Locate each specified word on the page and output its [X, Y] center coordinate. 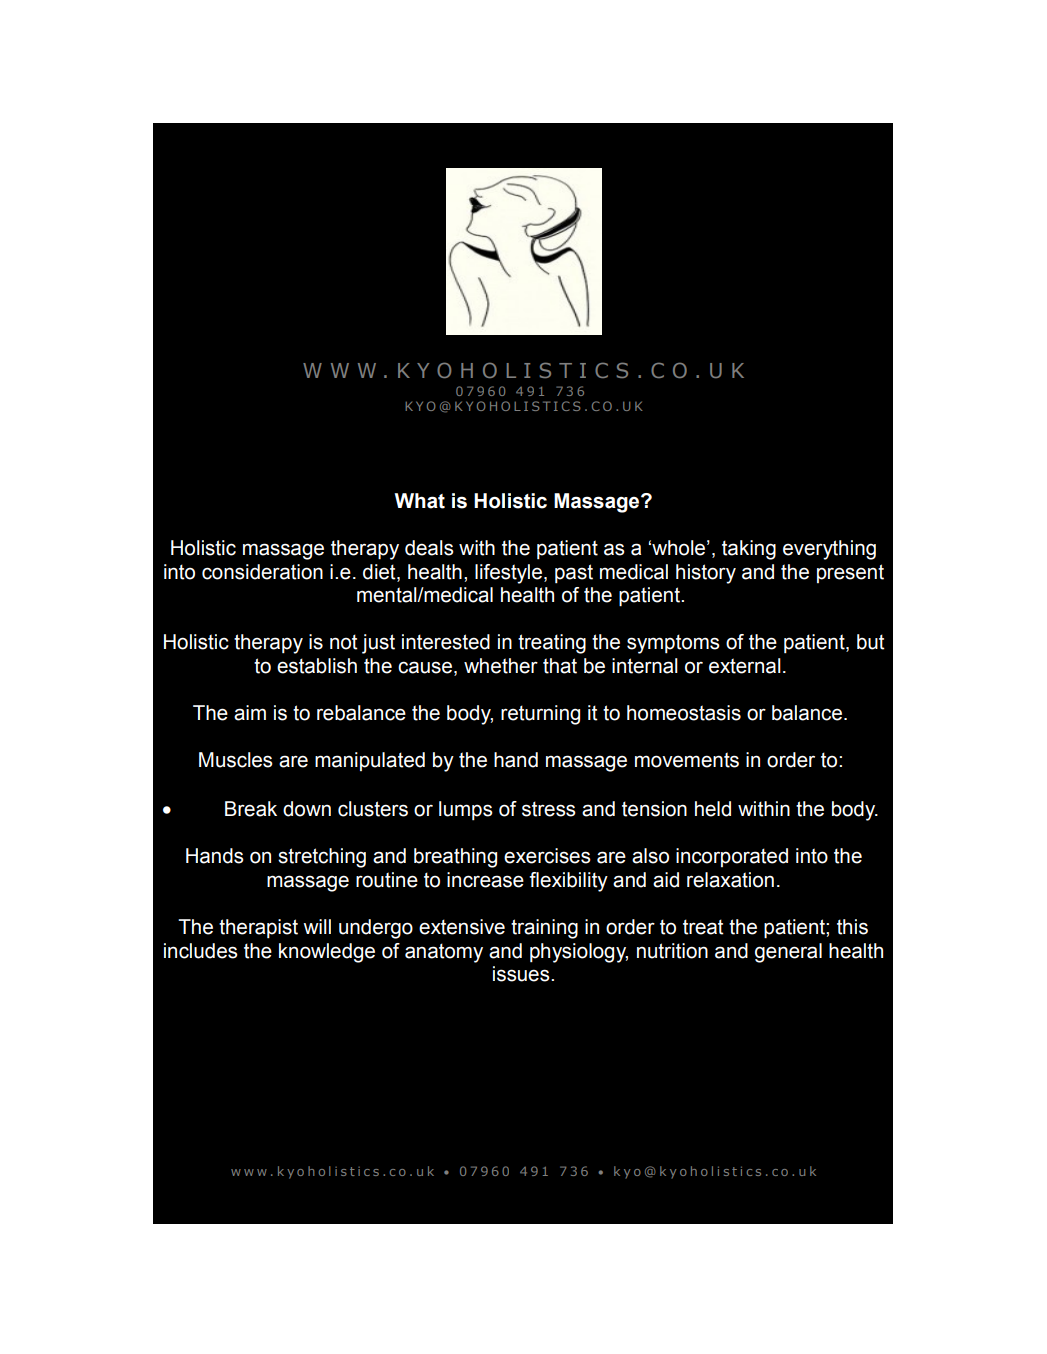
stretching [322, 858]
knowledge [327, 953]
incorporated [732, 857]
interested [446, 642]
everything [829, 550]
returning [540, 715]
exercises [547, 856]
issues [522, 974]
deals [429, 548]
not [344, 642]
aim [250, 713]
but [871, 642]
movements [687, 760]
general [788, 953]
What [419, 501]
